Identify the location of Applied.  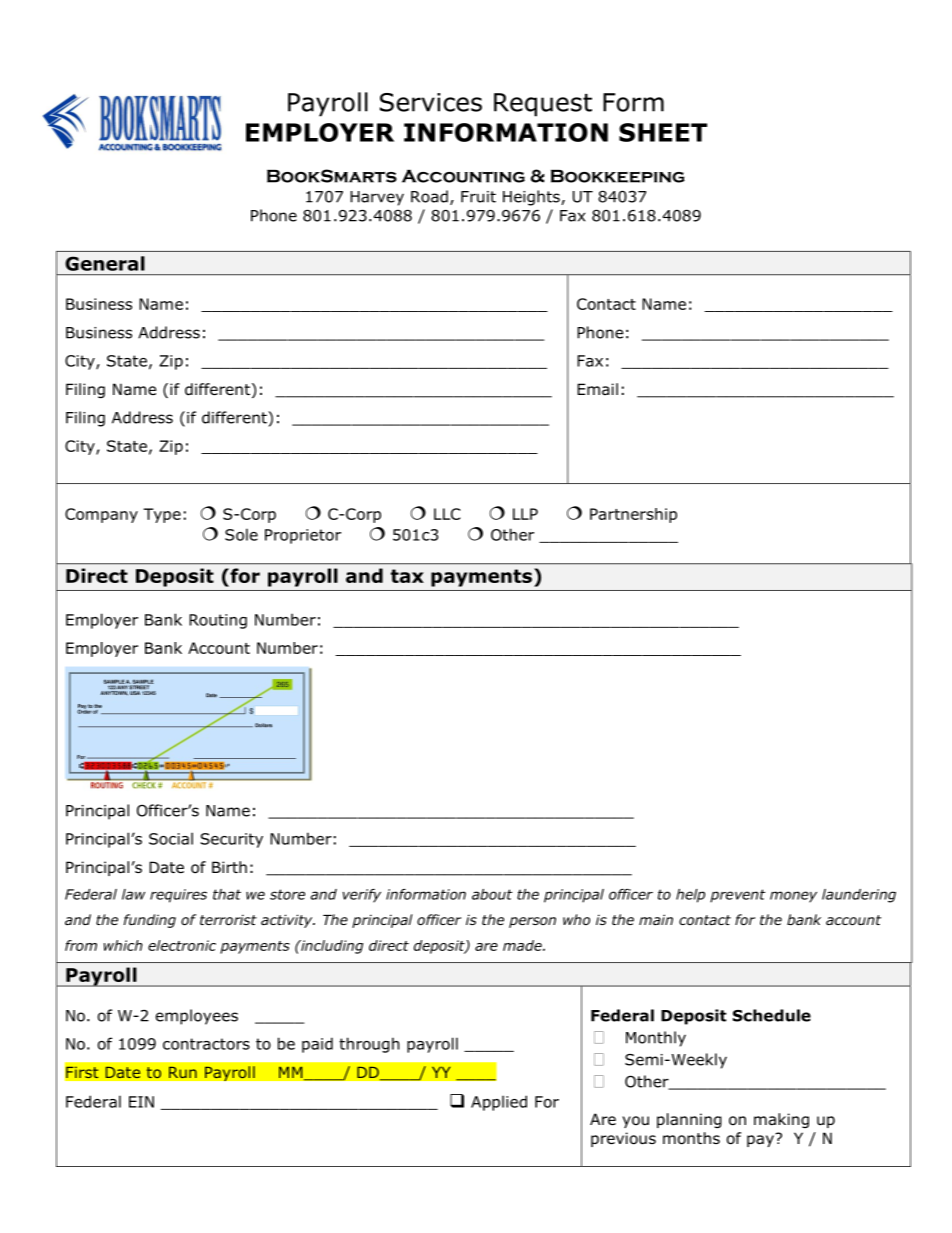
(499, 1103).
